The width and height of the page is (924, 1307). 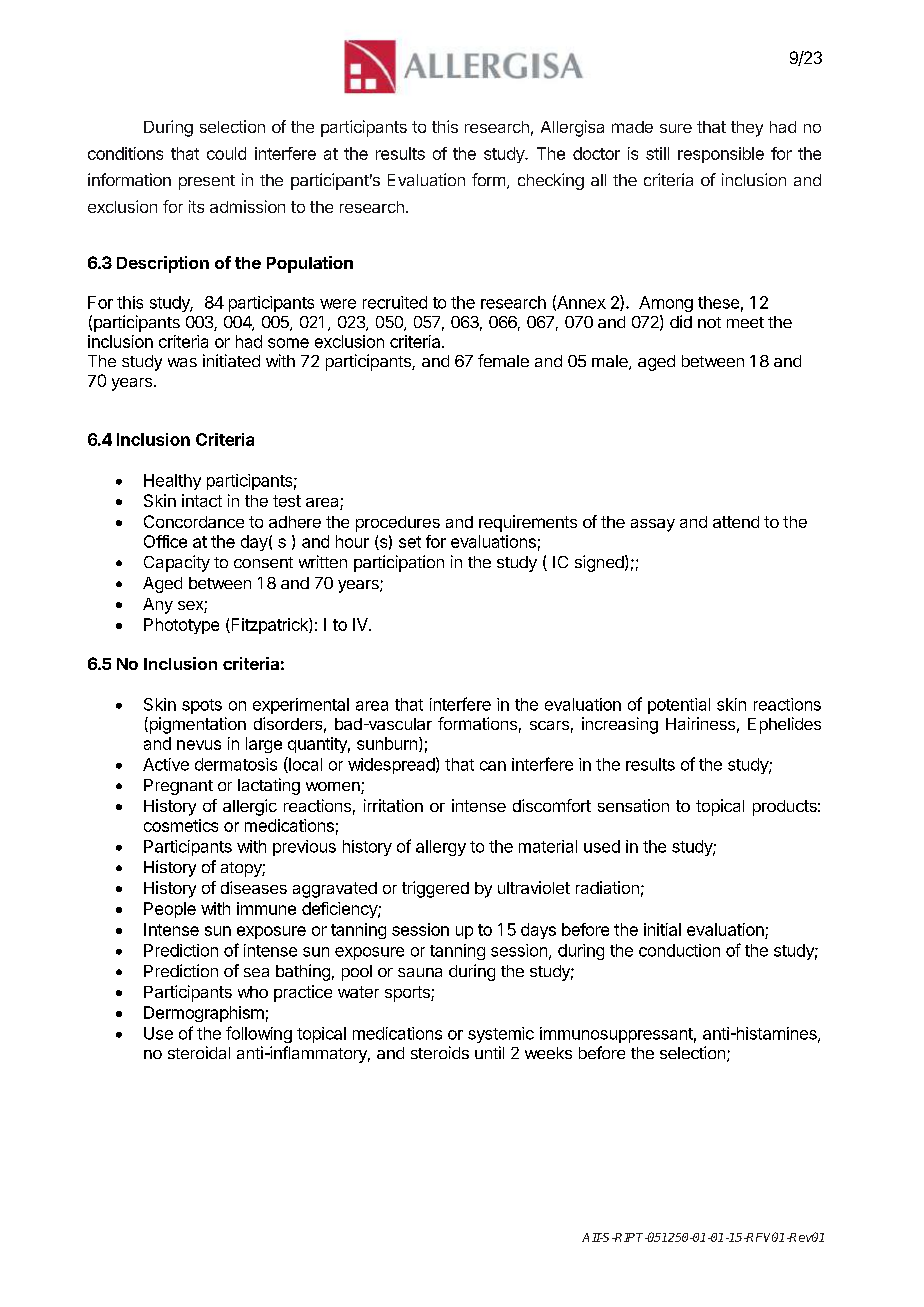 What do you see at coordinates (681, 321) in the page?
I see `did` at bounding box center [681, 321].
